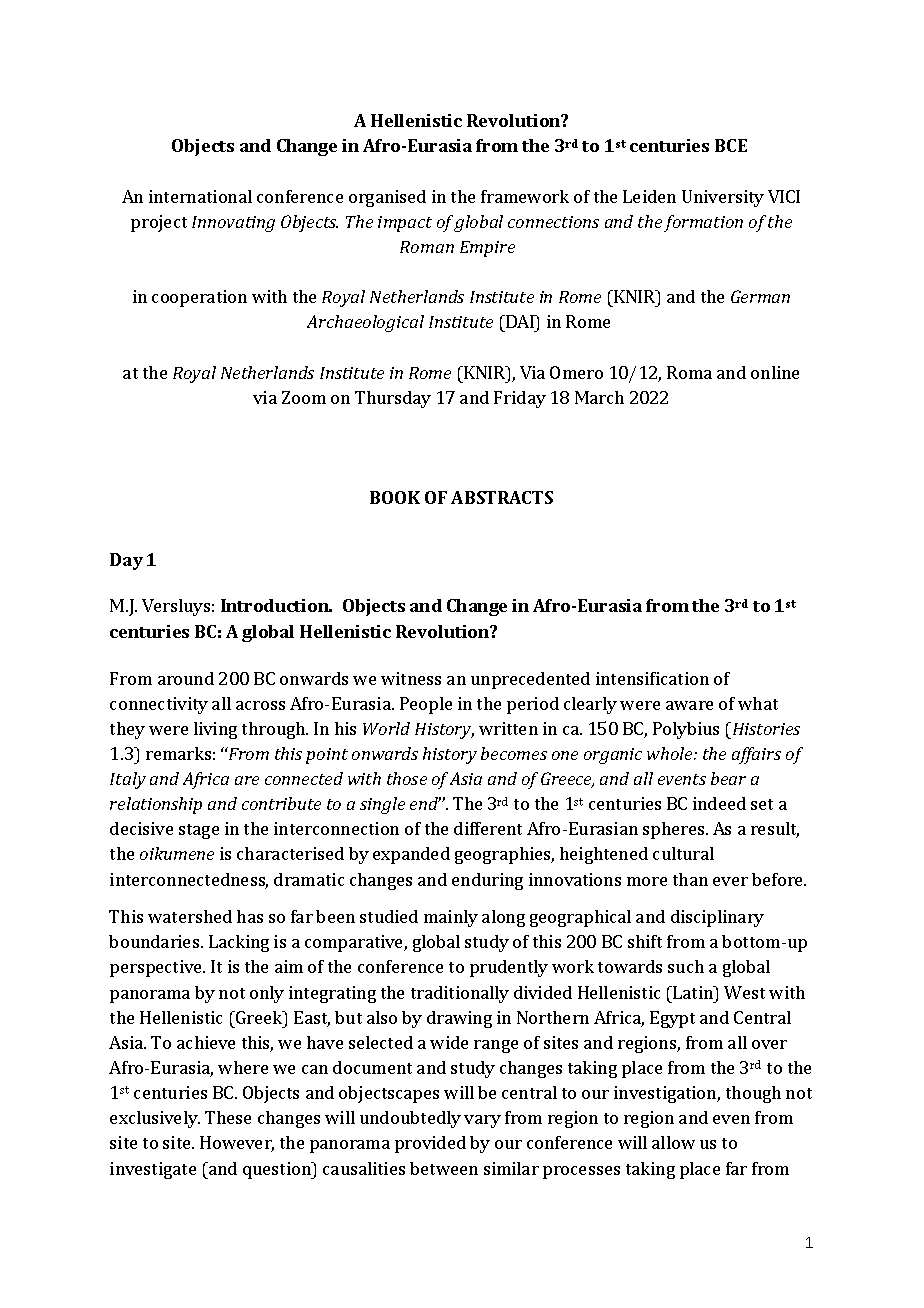 Image resolution: width=924 pixels, height=1308 pixels. What do you see at coordinates (387, 198) in the screenshot?
I see `organised` at bounding box center [387, 198].
